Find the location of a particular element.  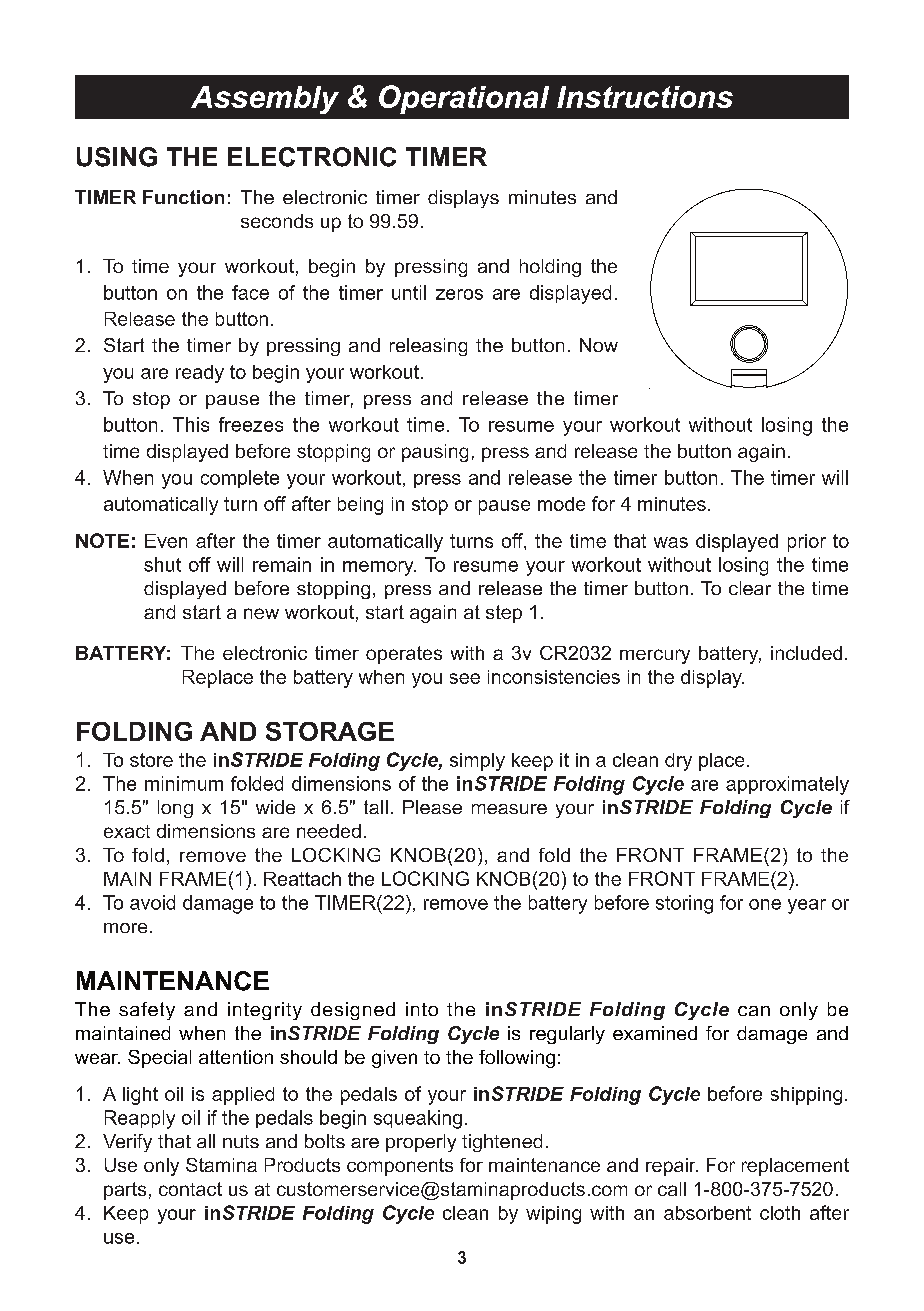

components is located at coordinates (400, 1167).
